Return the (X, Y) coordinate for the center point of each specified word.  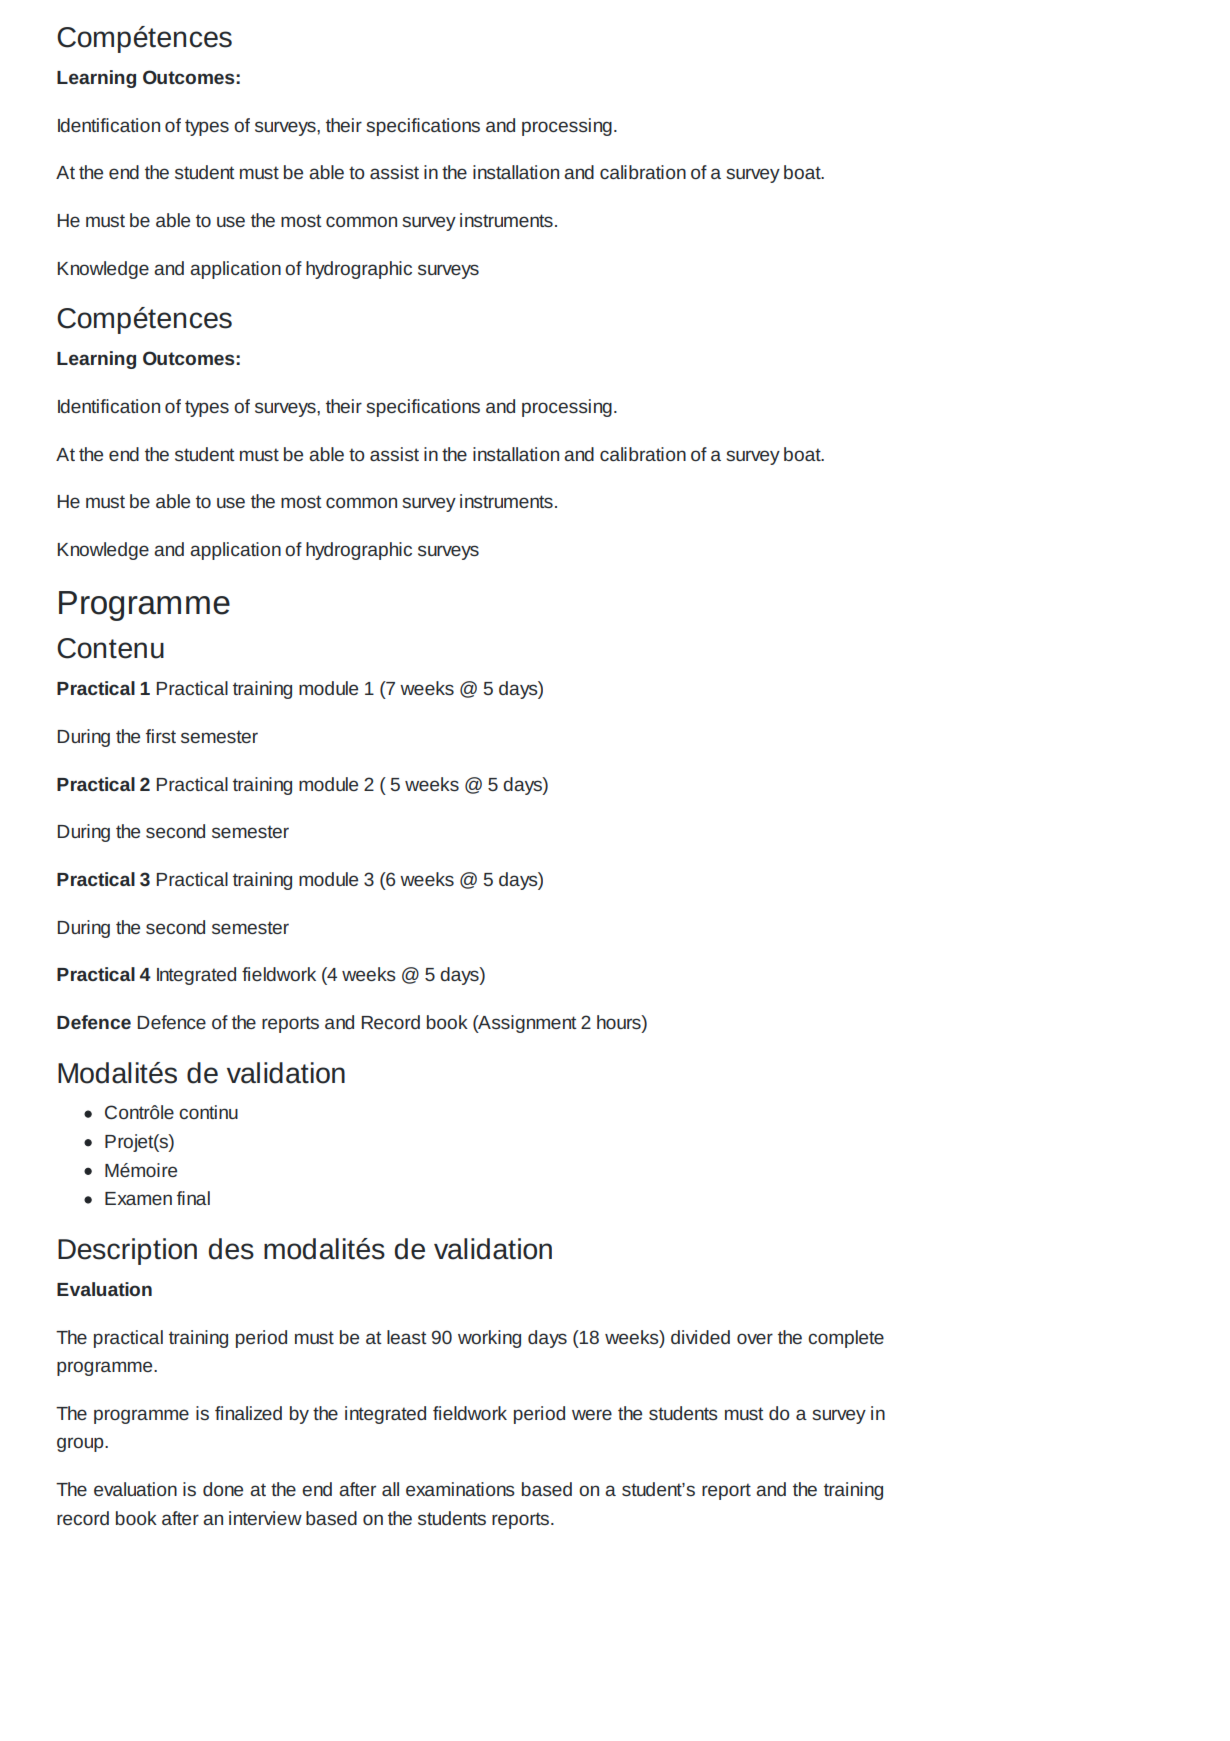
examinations (460, 1489)
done (223, 1489)
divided (700, 1337)
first (161, 736)
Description (127, 1251)
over (755, 1338)
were (592, 1414)
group (81, 1444)
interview (265, 1518)
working (489, 1339)
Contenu (110, 648)
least (407, 1337)
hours (620, 1023)
